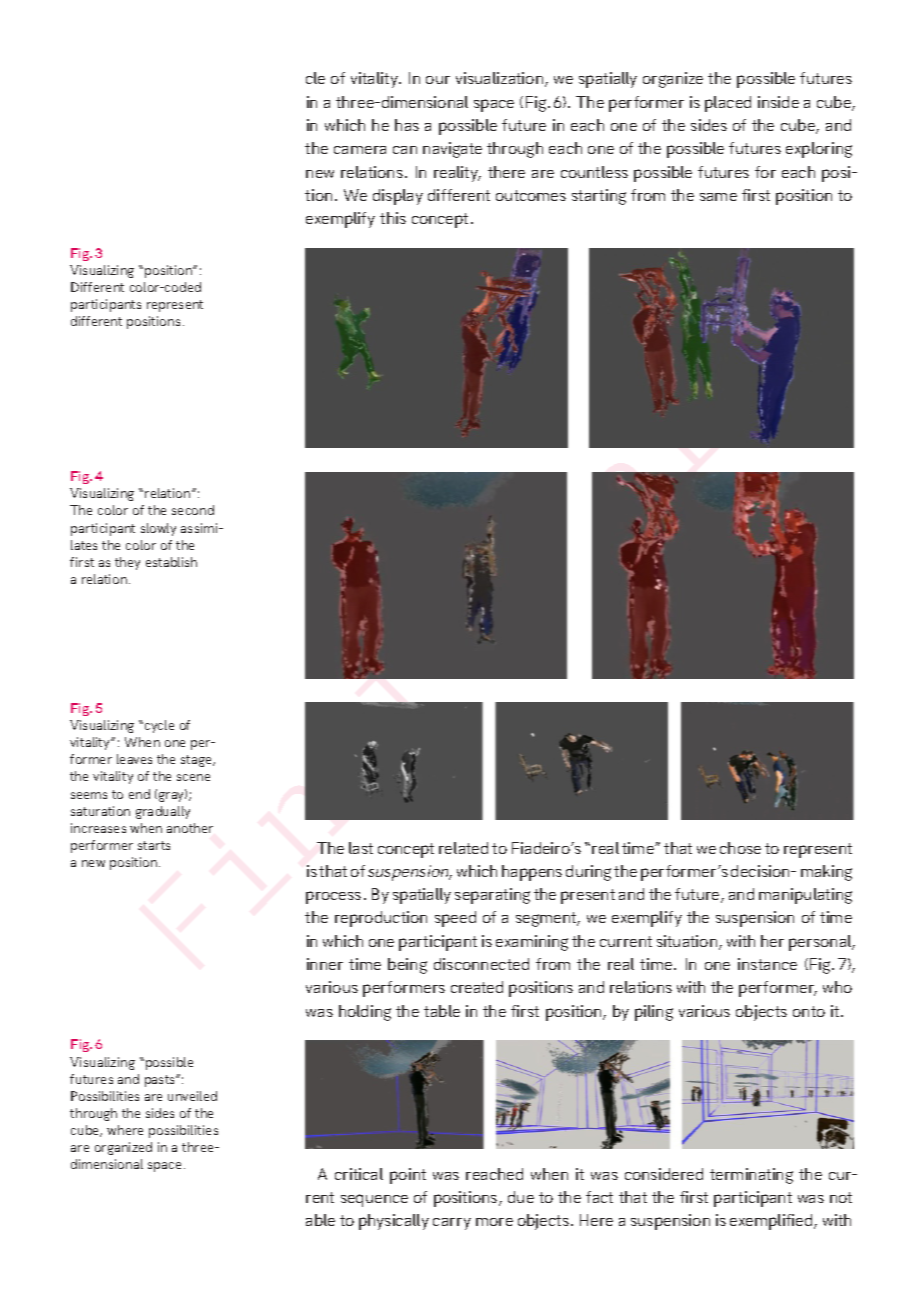 This screenshot has height=1308, width=924. What do you see at coordinates (159, 726) in the screenshot?
I see `cycle` at bounding box center [159, 726].
